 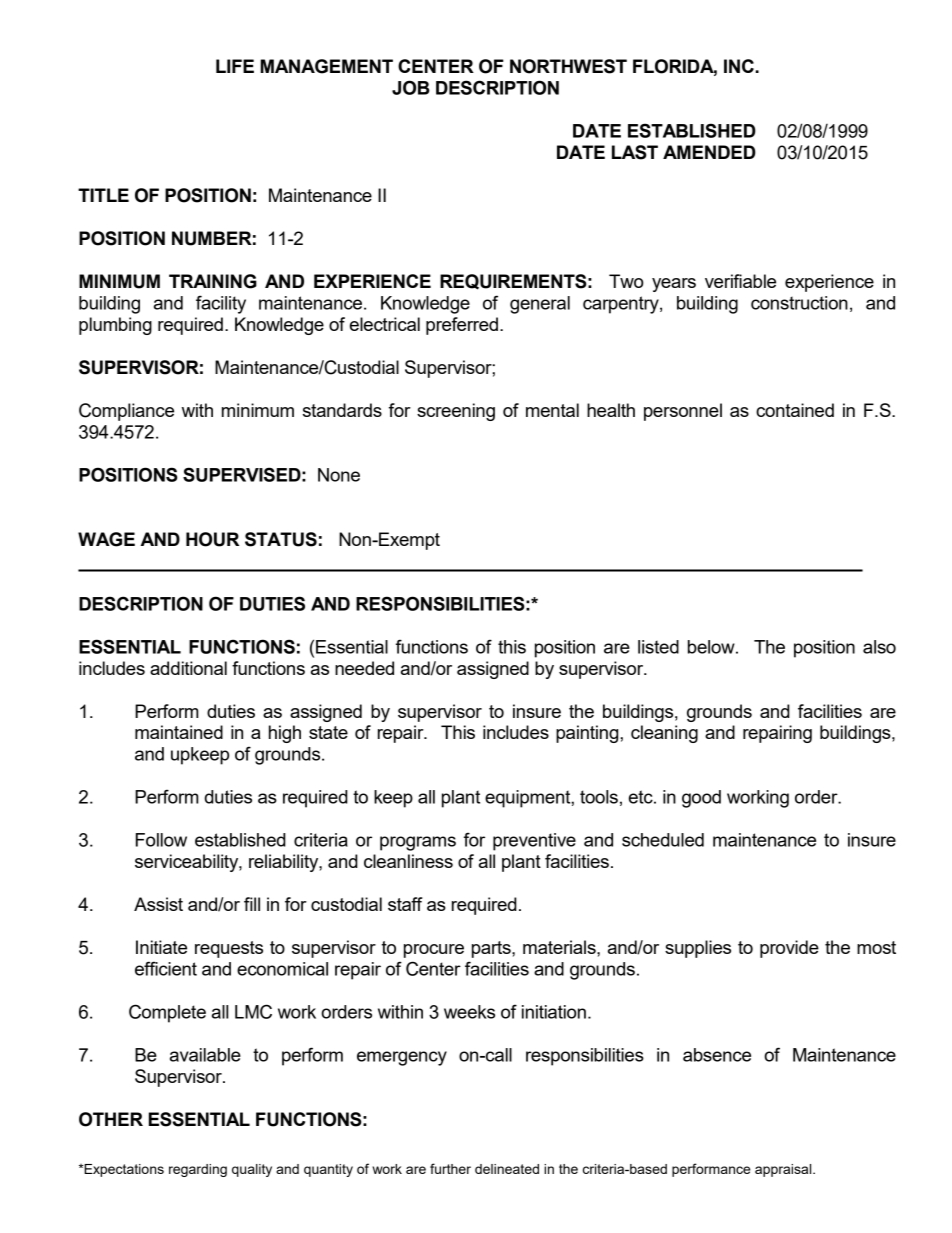 What do you see at coordinates (235, 66) in the page?
I see `LIFE` at bounding box center [235, 66].
